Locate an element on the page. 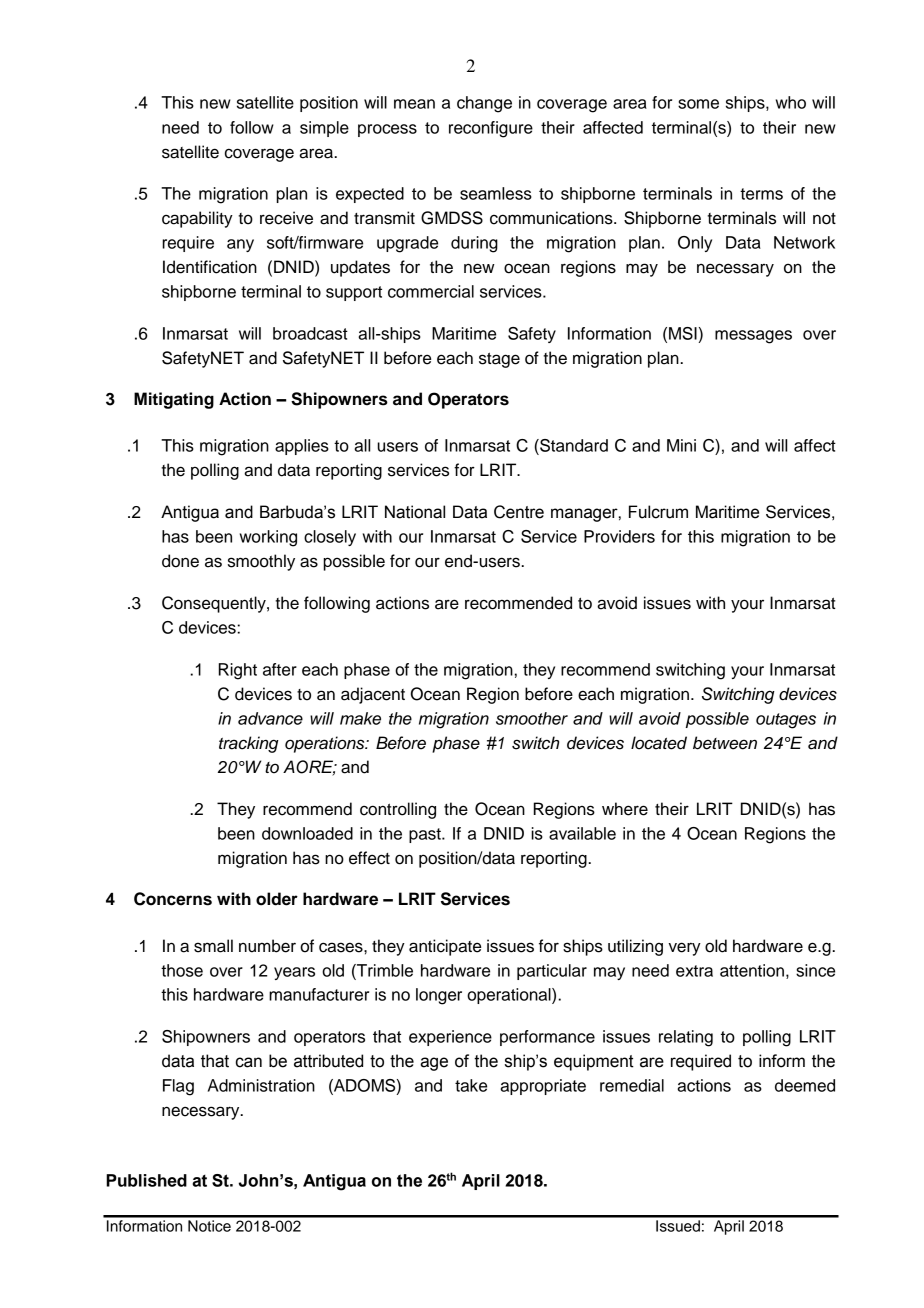 Image resolution: width=924 pixels, height=1308 pixels. past is located at coordinates (426, 835).
